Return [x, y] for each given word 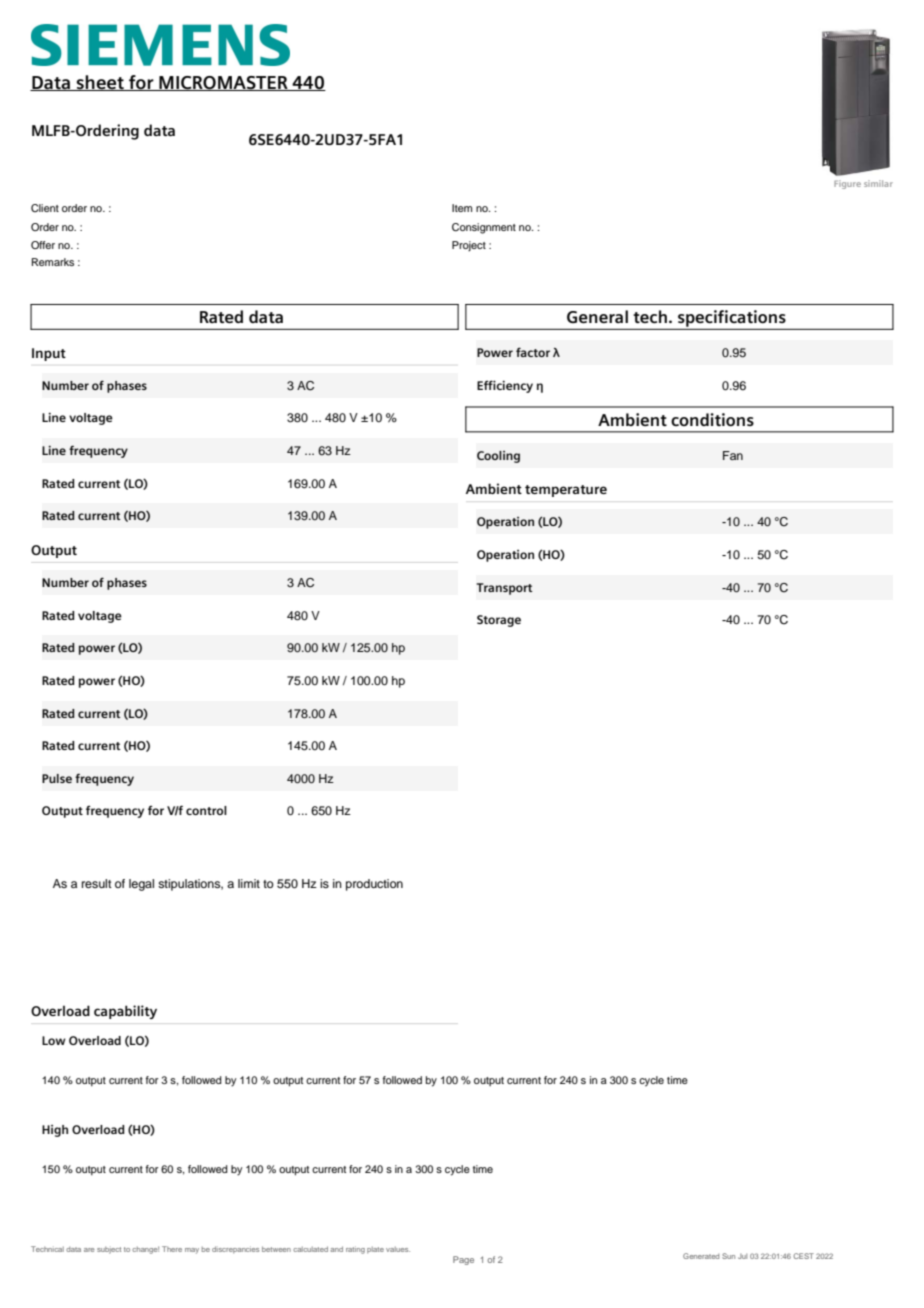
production [374, 885]
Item [462, 208]
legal [141, 885]
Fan [733, 455]
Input [49, 354]
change [145, 1250]
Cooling [498, 457]
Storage [499, 621]
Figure [847, 184]
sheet [100, 83]
